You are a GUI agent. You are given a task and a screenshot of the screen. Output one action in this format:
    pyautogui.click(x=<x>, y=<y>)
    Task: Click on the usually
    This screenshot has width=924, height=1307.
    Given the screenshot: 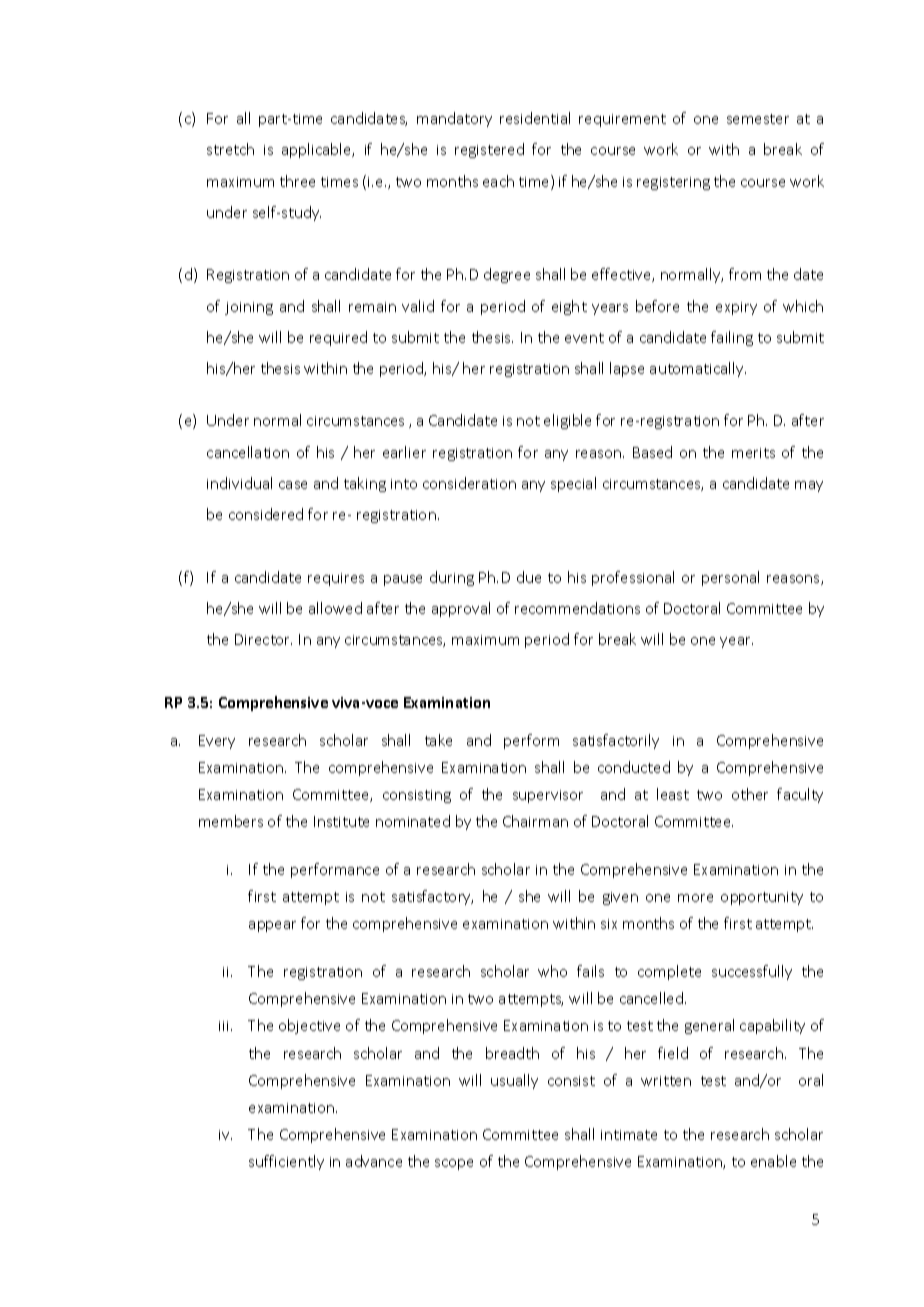 What is the action you would take?
    pyautogui.click(x=514, y=1081)
